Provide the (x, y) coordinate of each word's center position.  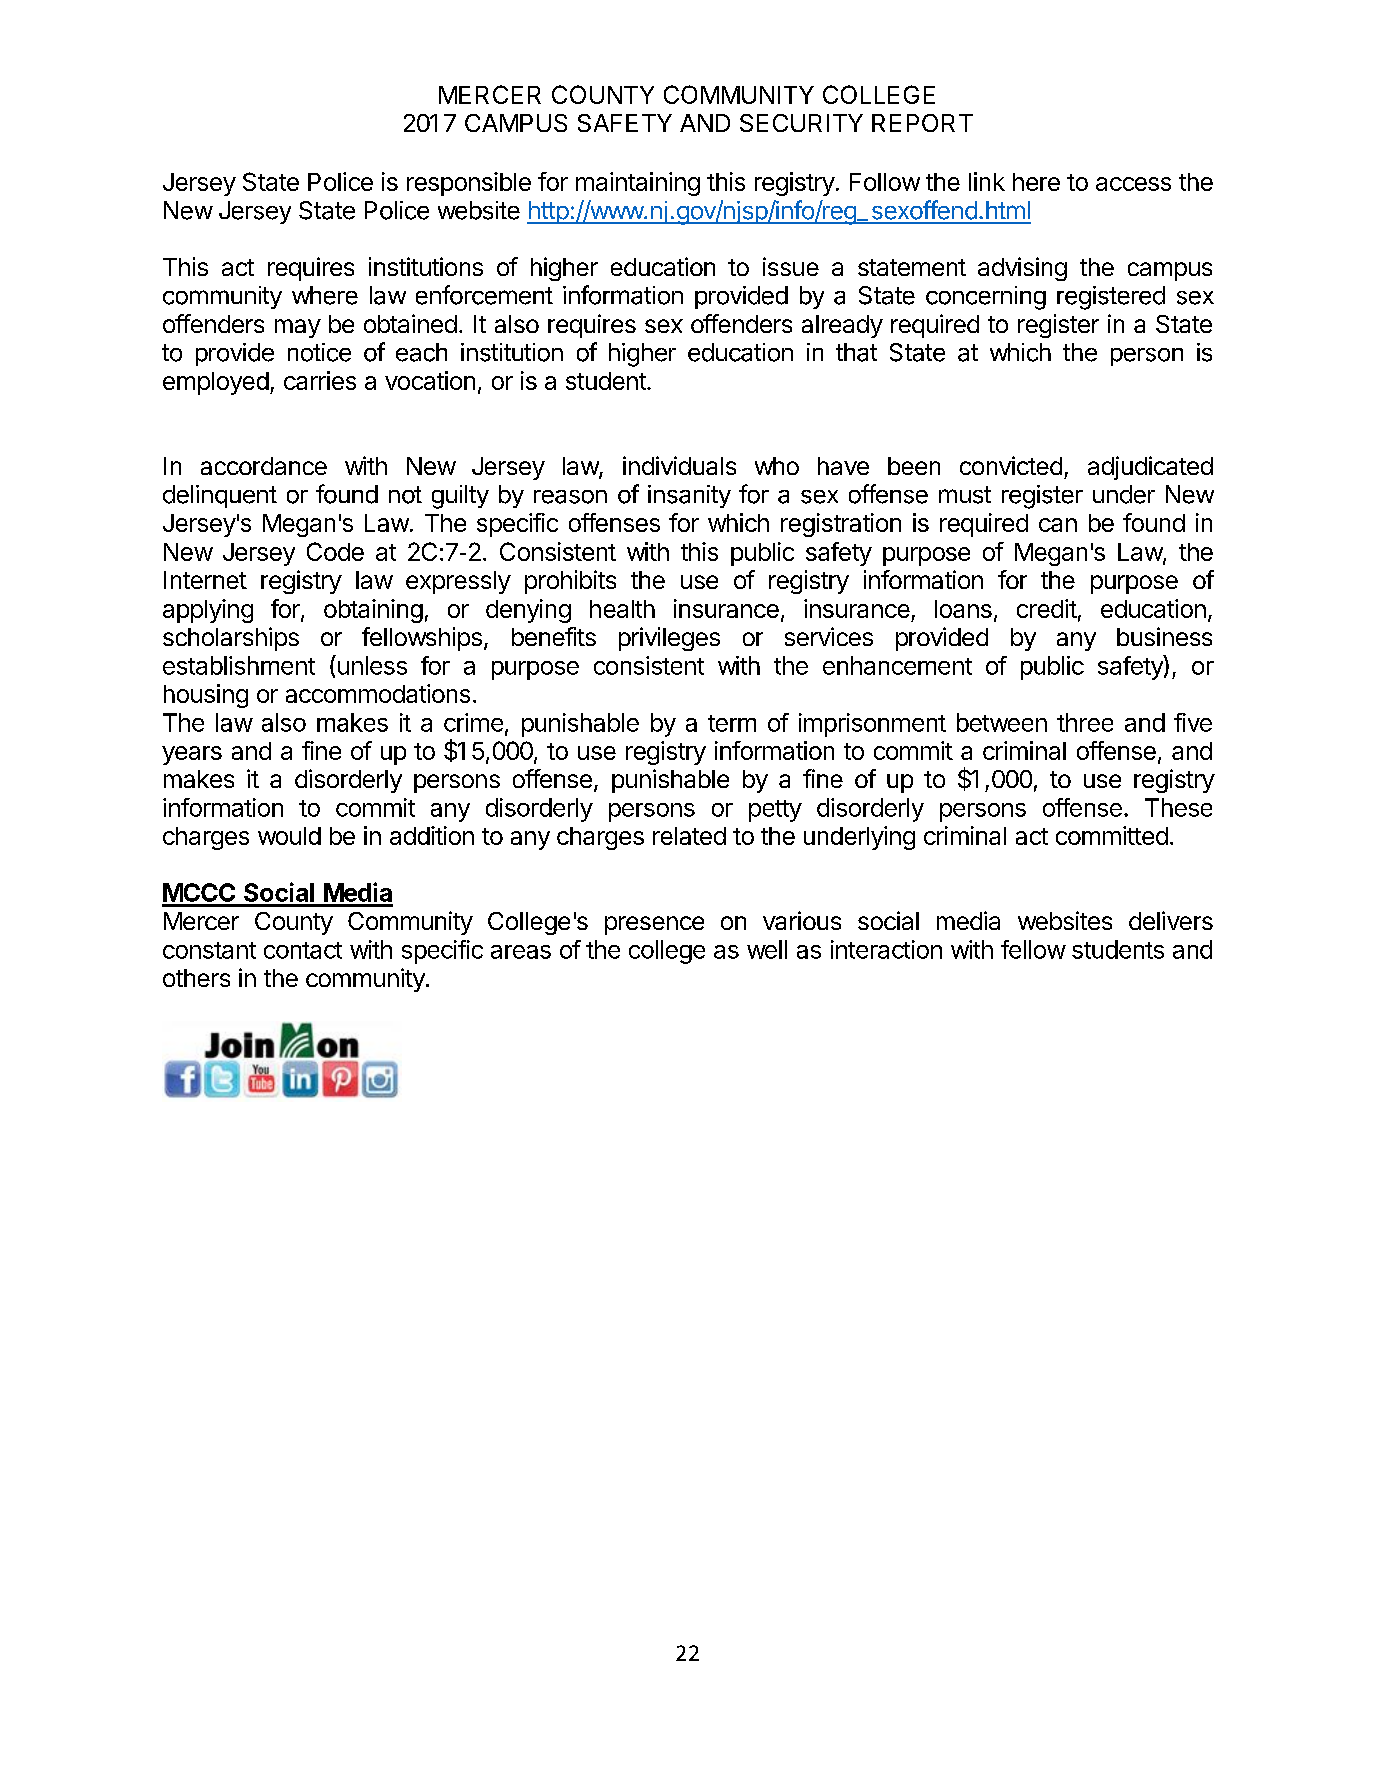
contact (303, 950)
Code (335, 551)
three (1085, 722)
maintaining (638, 184)
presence (654, 925)
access (1133, 184)
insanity (689, 496)
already (842, 326)
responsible (469, 184)
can (1058, 525)
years (192, 755)
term (732, 723)
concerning (986, 298)
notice (319, 352)
